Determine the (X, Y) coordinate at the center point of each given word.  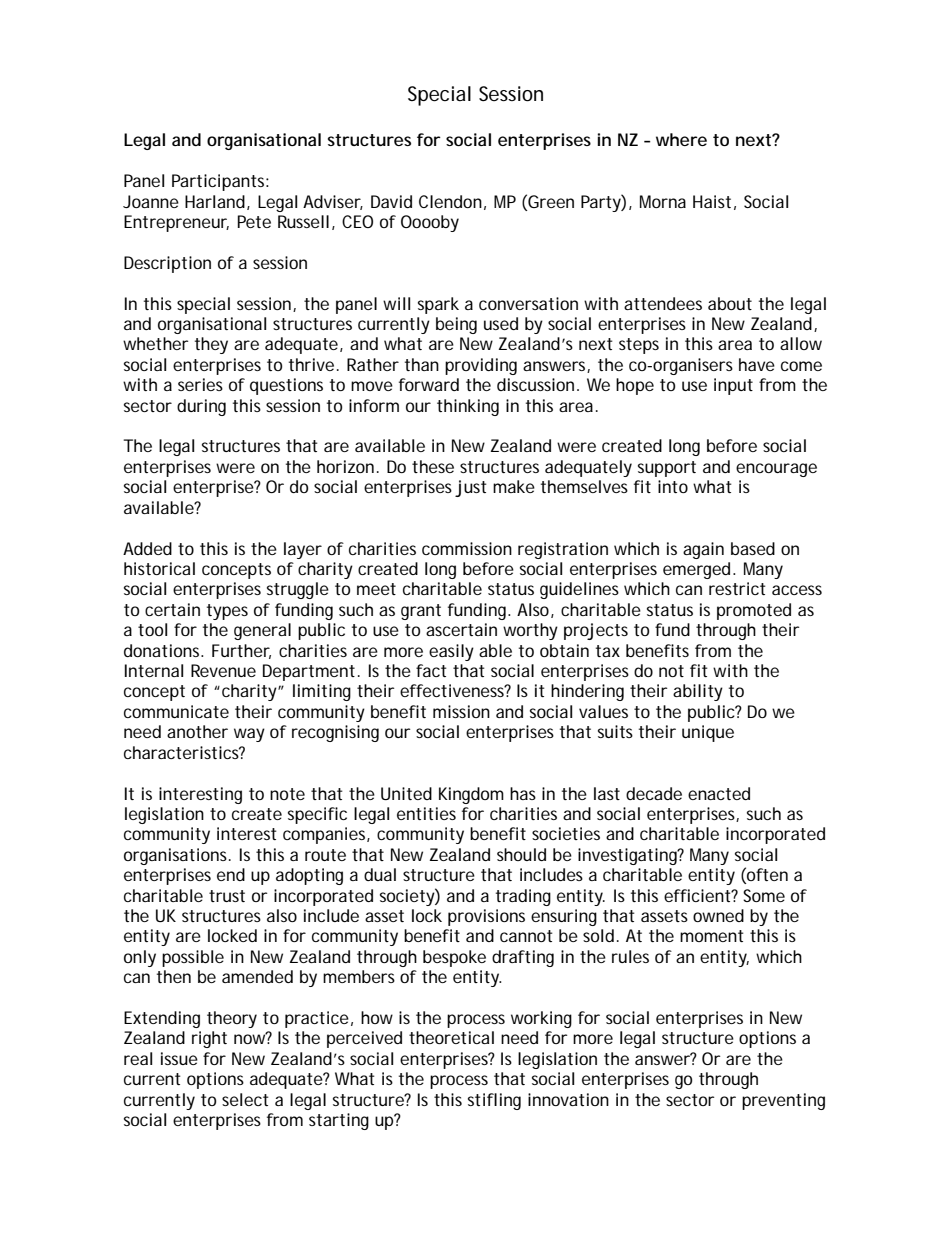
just (471, 488)
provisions (486, 917)
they (211, 345)
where (681, 139)
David (391, 201)
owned (718, 915)
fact (431, 670)
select (245, 1099)
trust (227, 896)
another (197, 731)
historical (159, 568)
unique (708, 733)
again (703, 550)
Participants (220, 182)
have (757, 364)
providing (481, 366)
